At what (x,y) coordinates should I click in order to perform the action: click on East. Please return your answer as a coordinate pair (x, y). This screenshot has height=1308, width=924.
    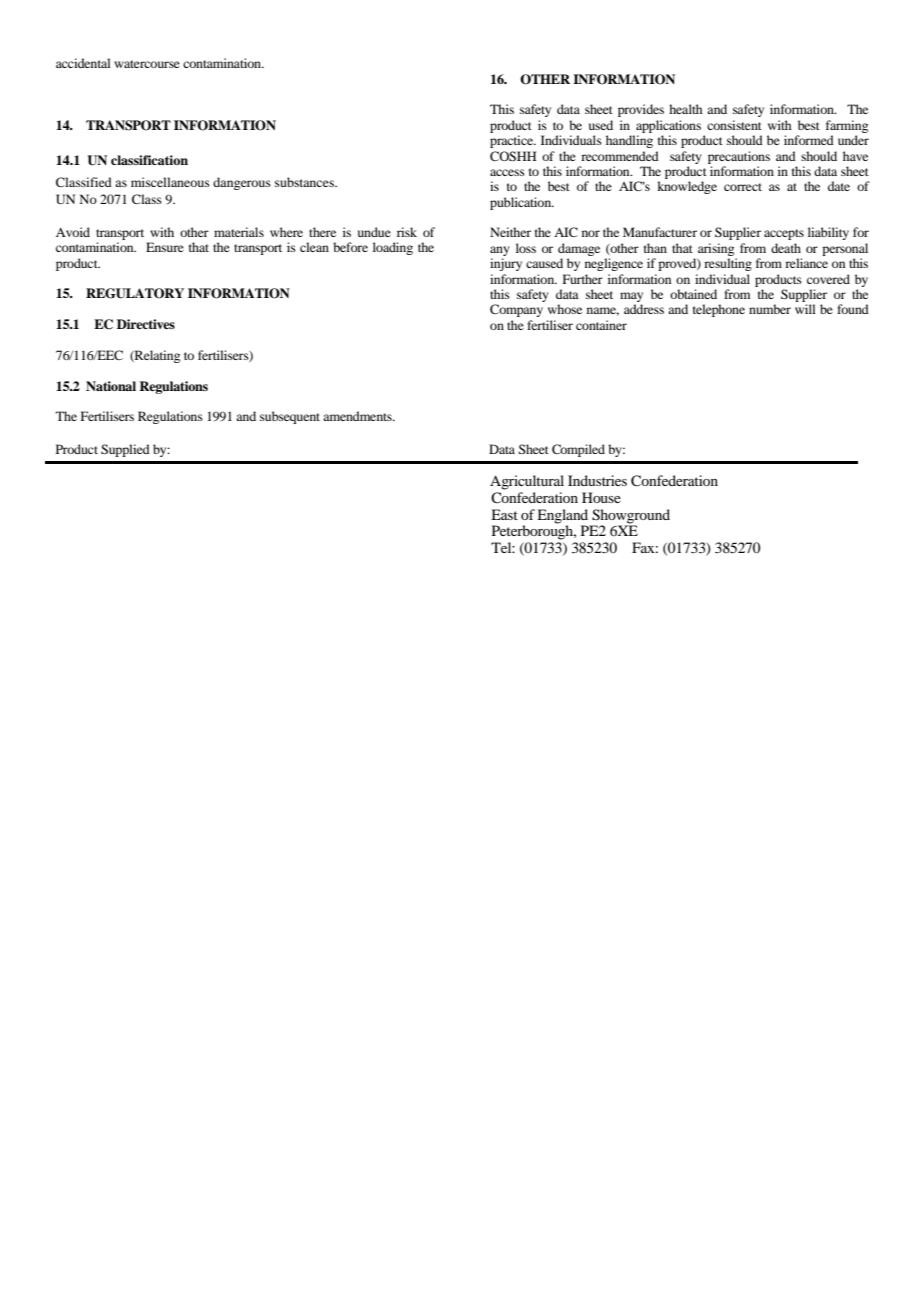
    Looking at the image, I should click on (504, 514).
